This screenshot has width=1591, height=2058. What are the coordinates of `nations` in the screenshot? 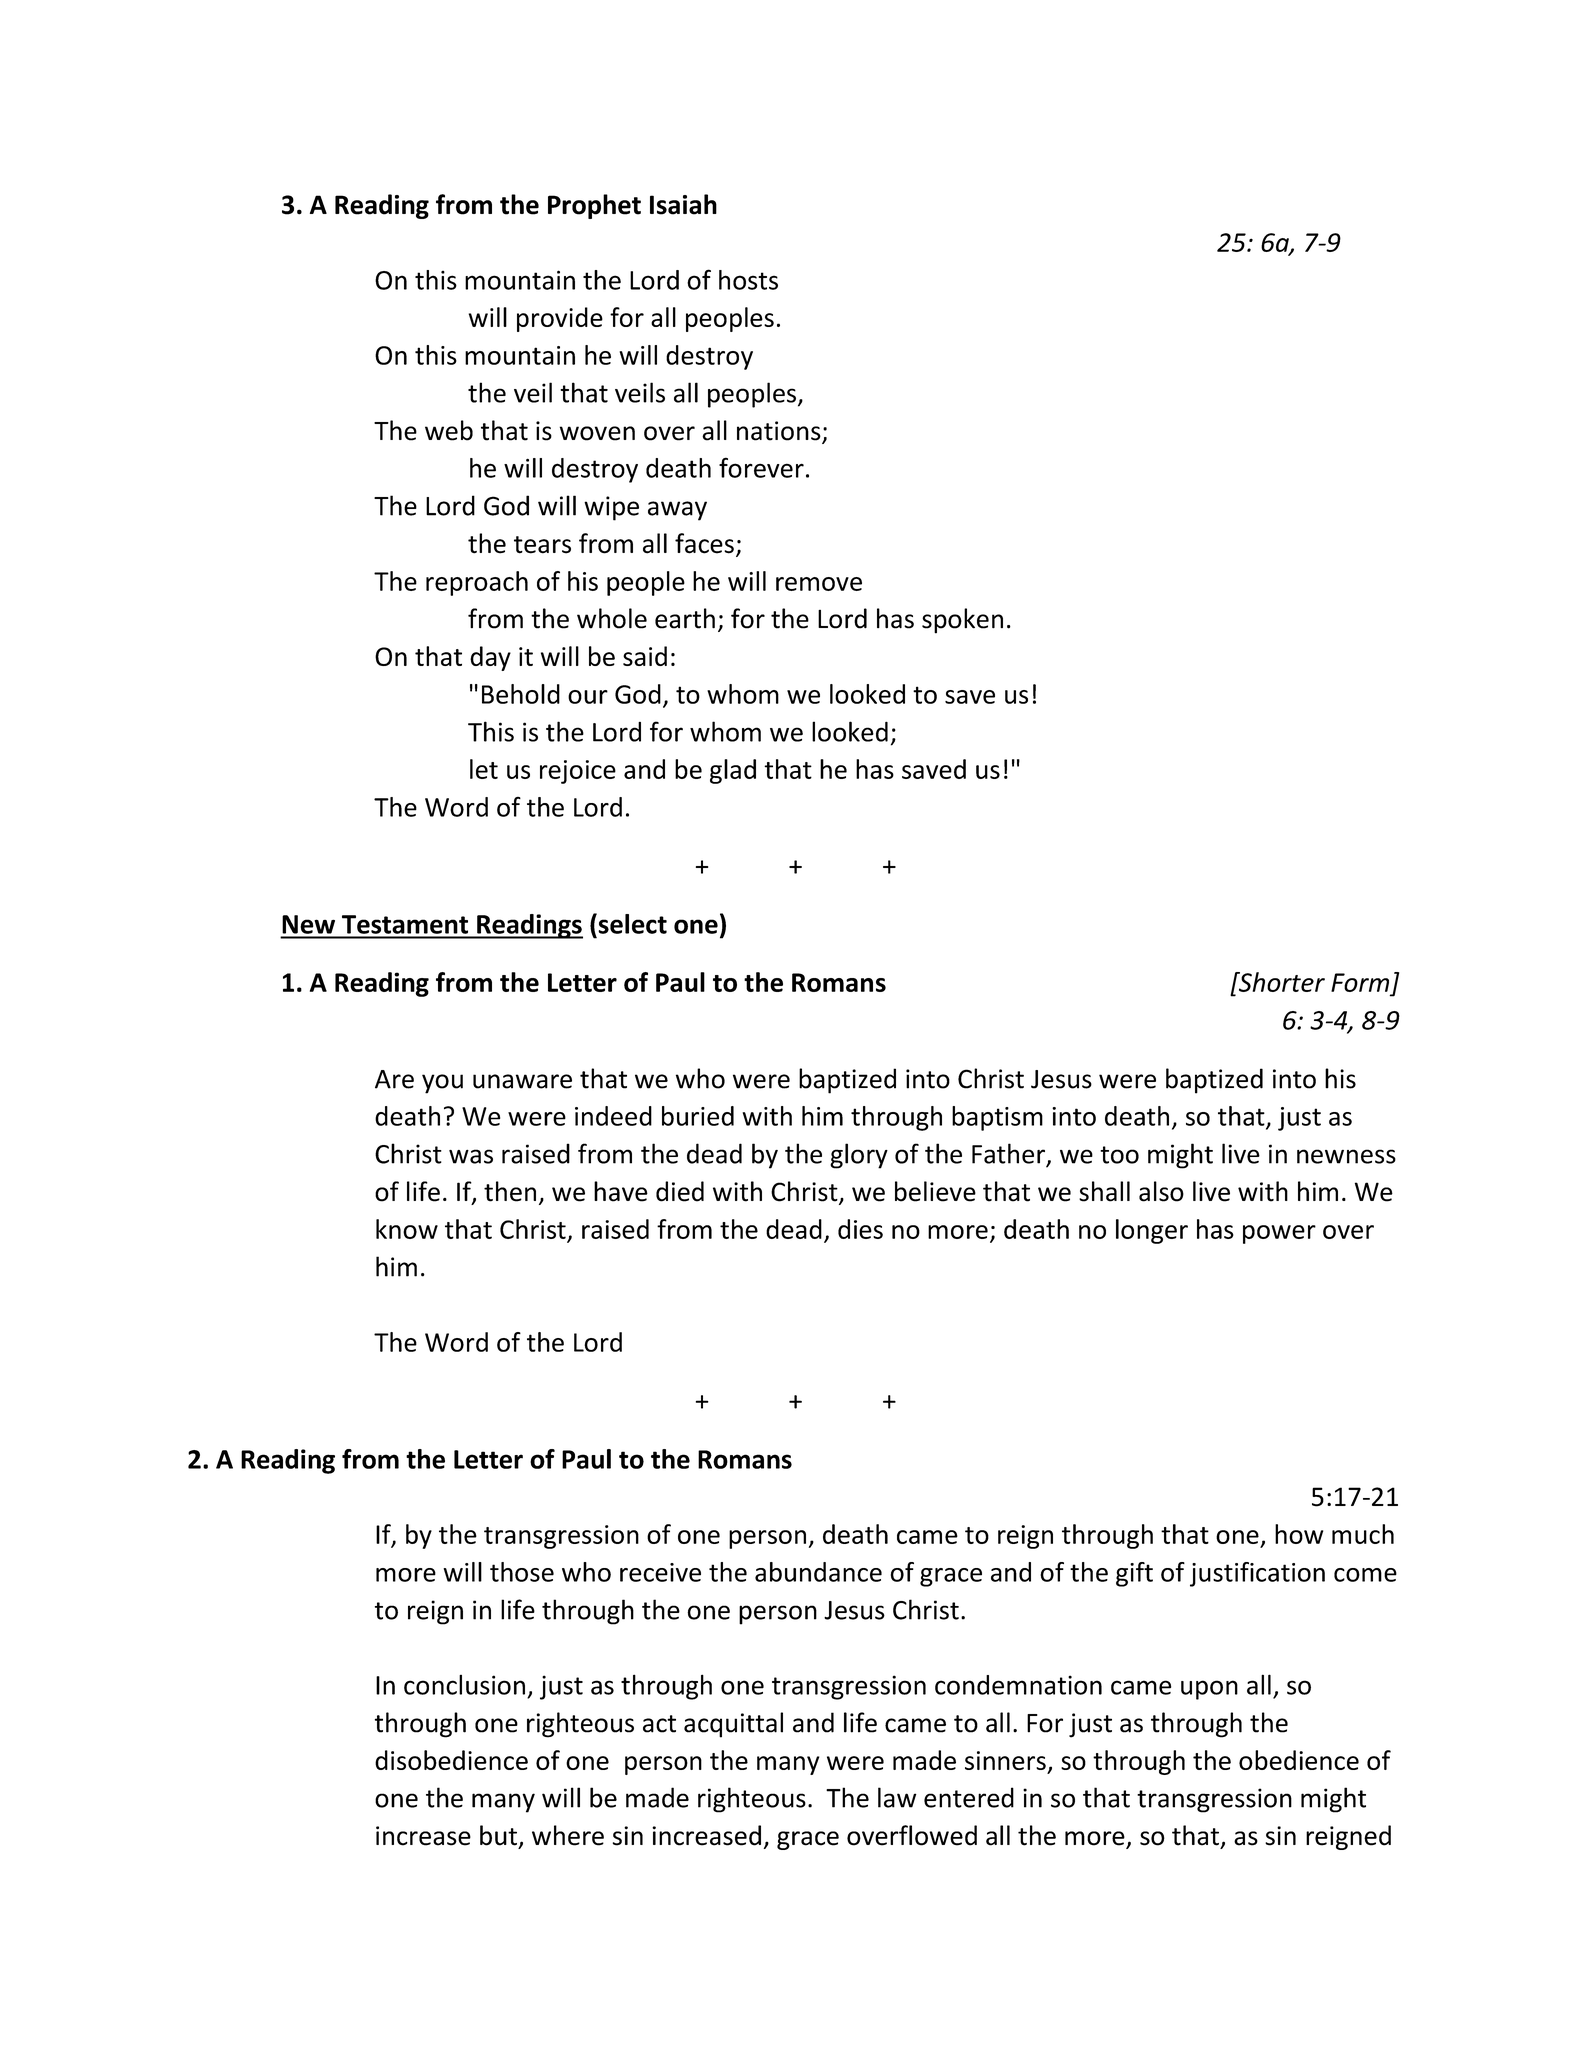 It's located at (780, 432).
